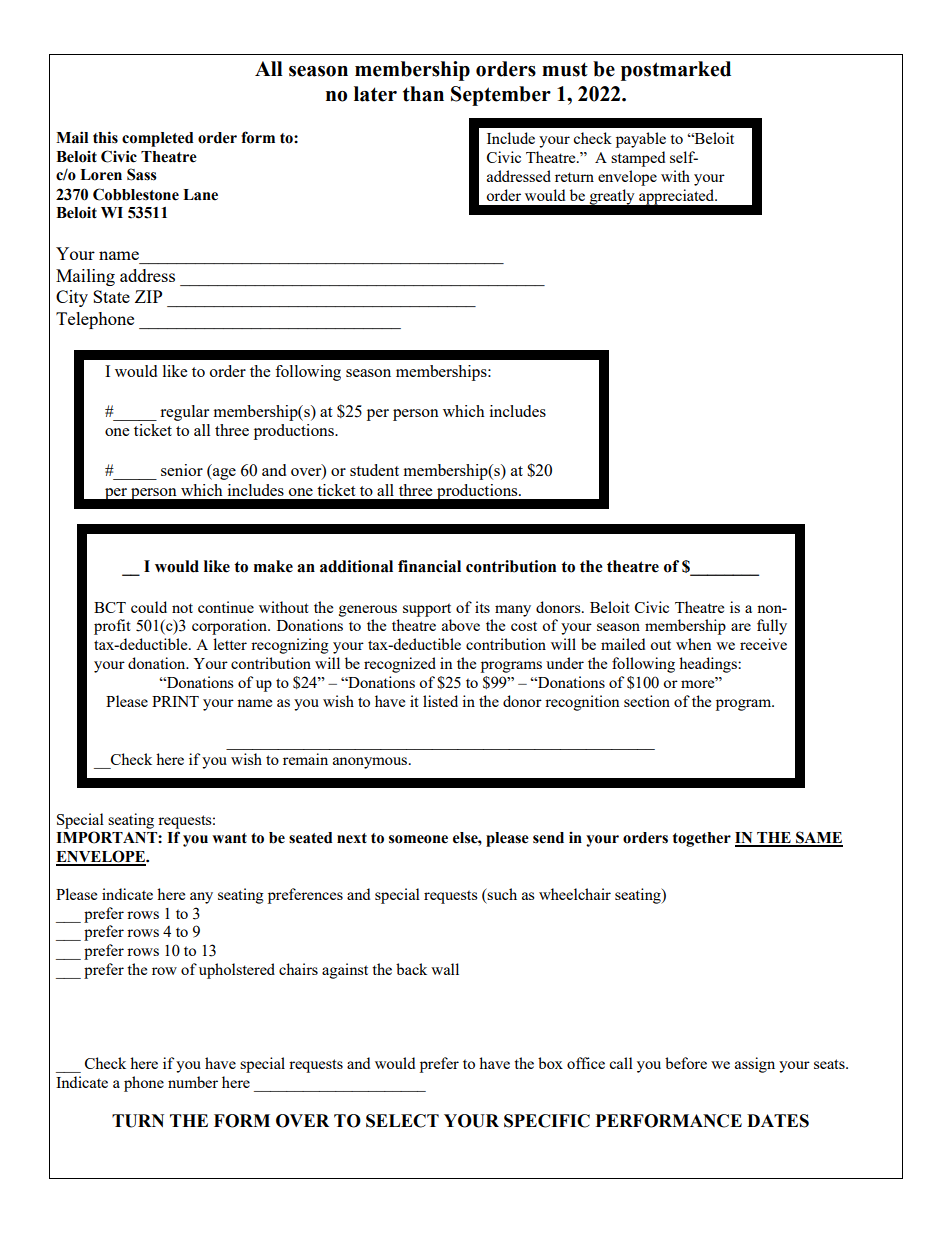  What do you see at coordinates (157, 139) in the document?
I see `completed` at bounding box center [157, 139].
